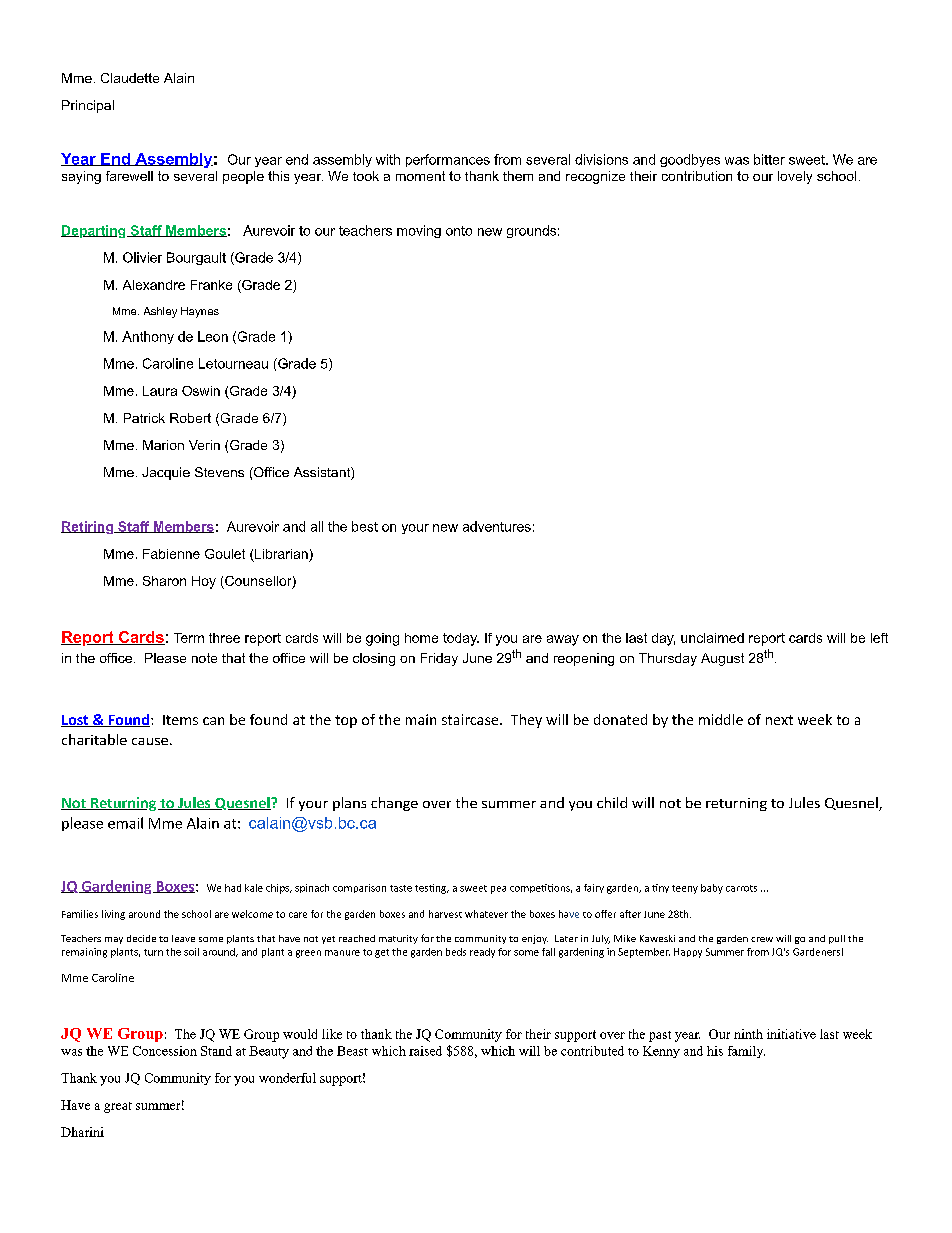 The width and height of the screenshot is (952, 1233). What do you see at coordinates (448, 160) in the screenshot?
I see `performances` at bounding box center [448, 160].
